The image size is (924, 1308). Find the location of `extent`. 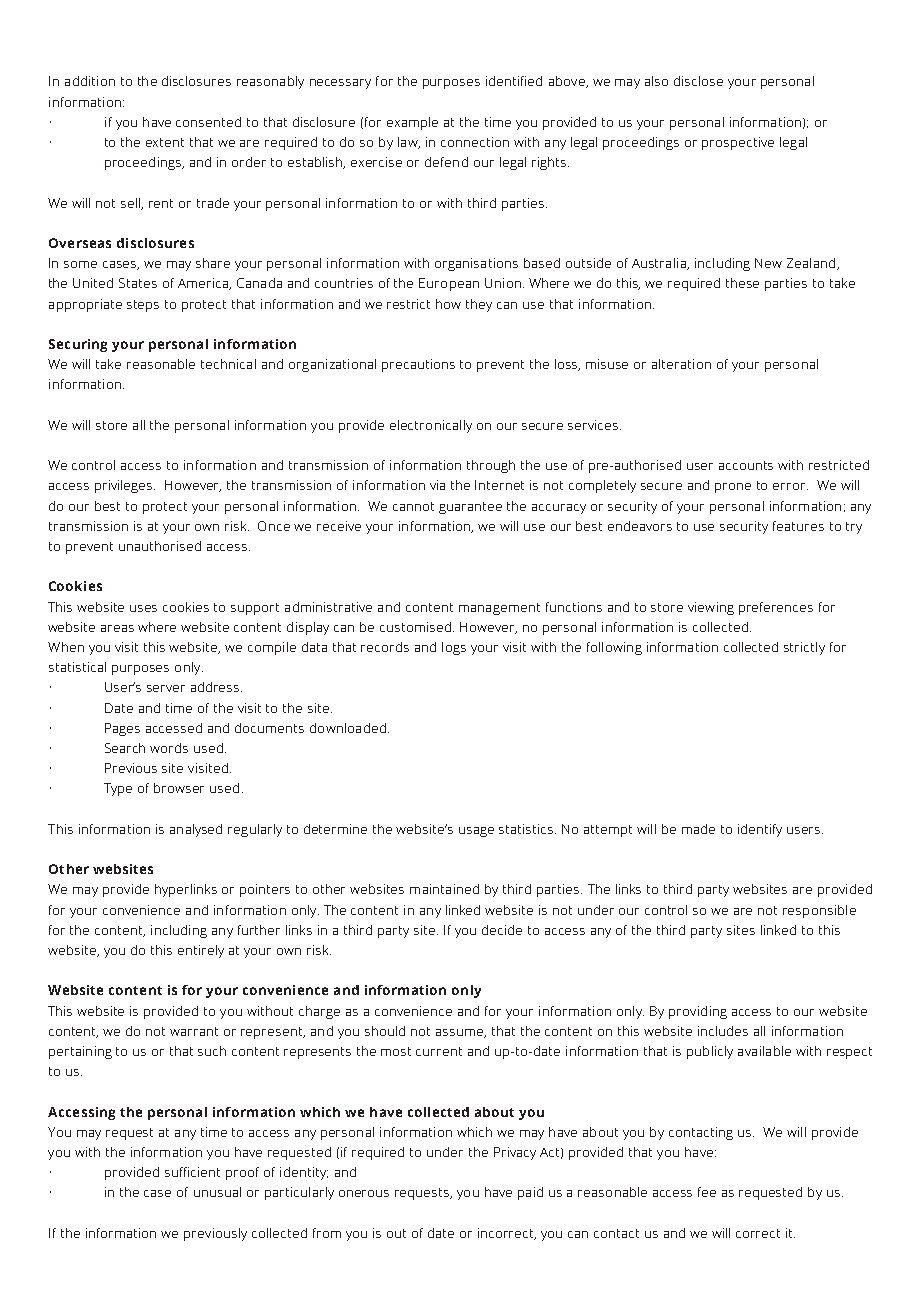

extent is located at coordinates (165, 142).
